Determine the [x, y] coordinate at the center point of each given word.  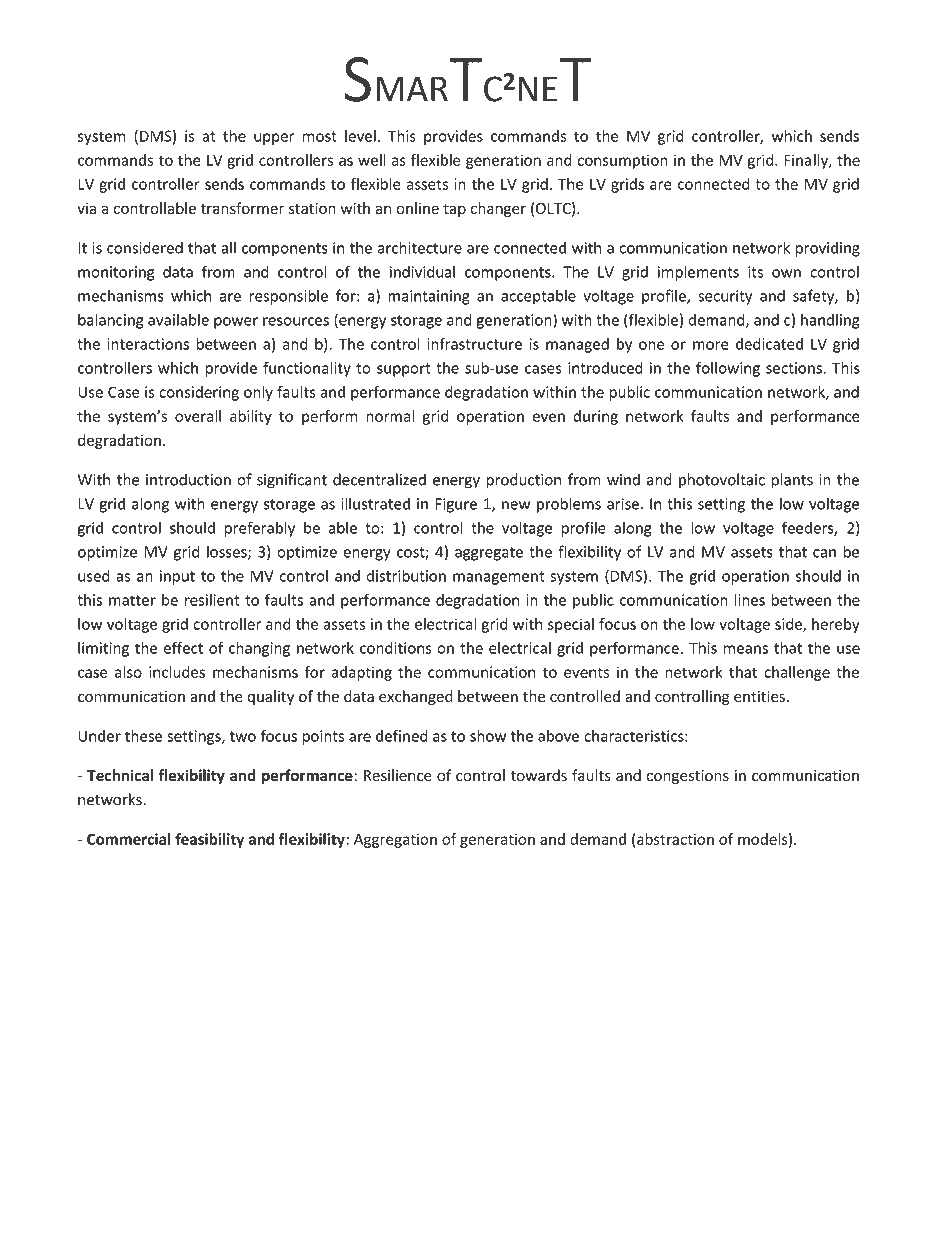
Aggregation [395, 840]
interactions [148, 344]
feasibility [209, 840]
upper [274, 139]
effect [183, 647]
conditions [396, 648]
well [372, 160]
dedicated [769, 344]
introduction [188, 479]
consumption [622, 161]
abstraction [675, 839]
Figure [456, 505]
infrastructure [474, 344]
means [745, 649]
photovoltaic [722, 481]
